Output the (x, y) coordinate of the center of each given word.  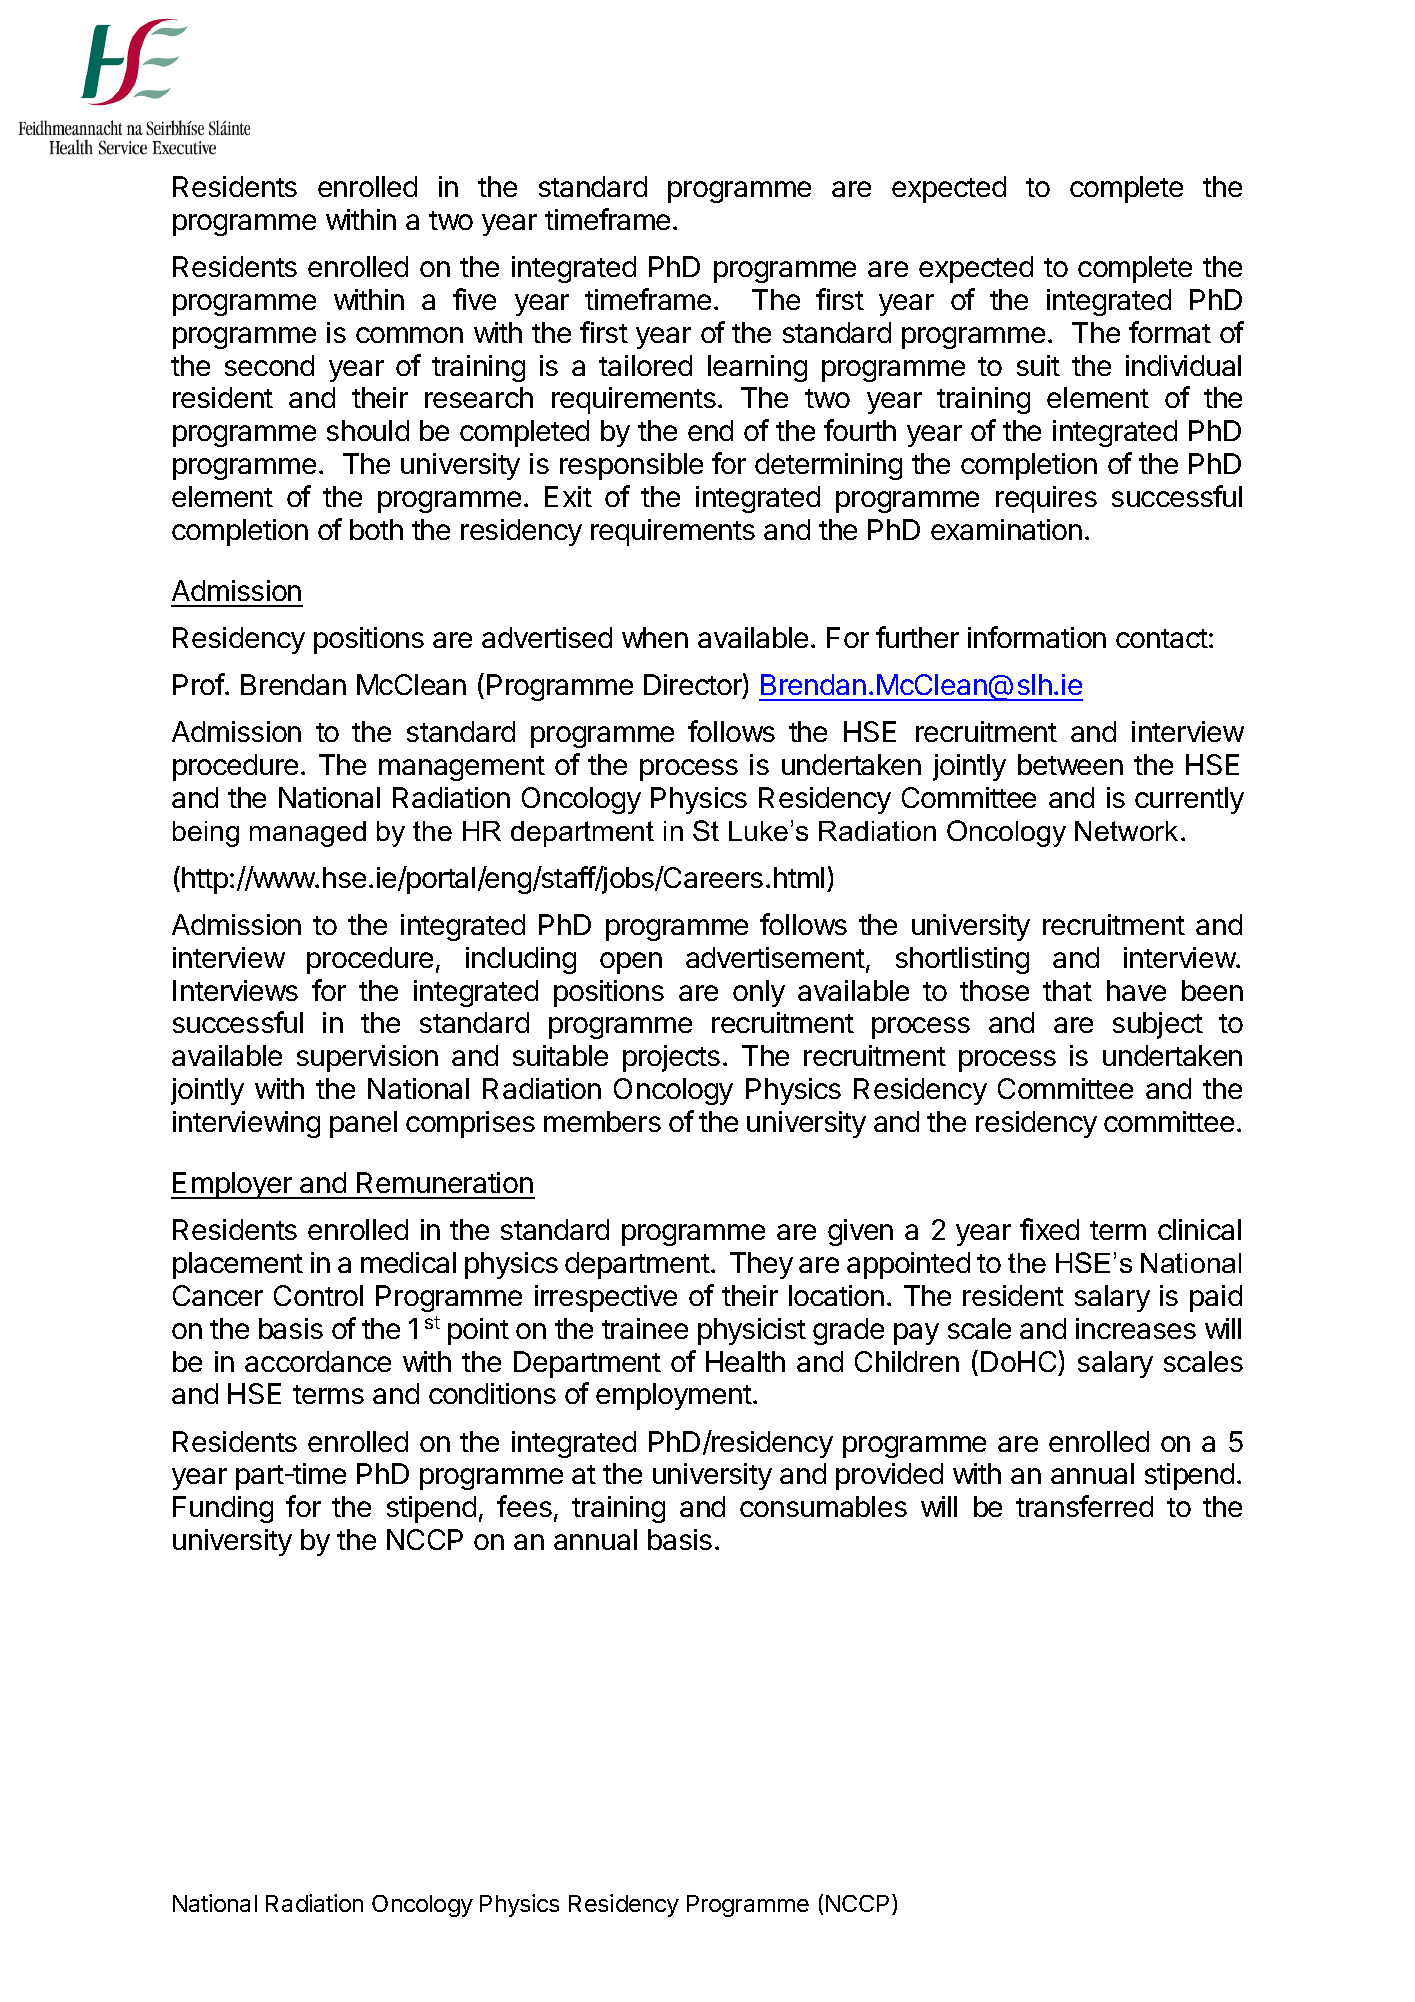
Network (1126, 831)
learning (757, 368)
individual (1183, 365)
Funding (223, 1509)
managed (308, 834)
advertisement (775, 957)
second (269, 365)
